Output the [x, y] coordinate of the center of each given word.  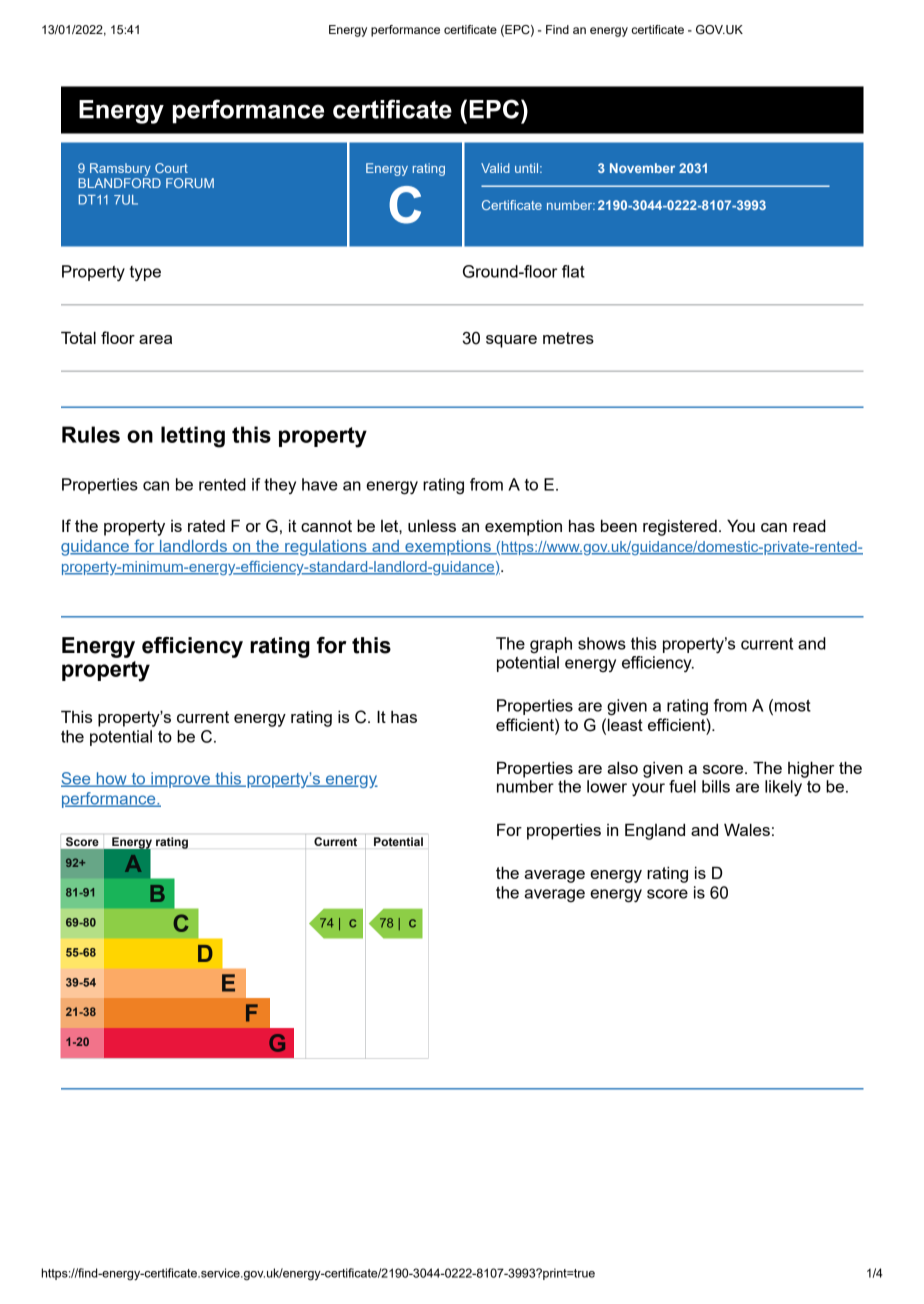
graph [551, 645]
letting [193, 437]
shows [602, 643]
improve [180, 780]
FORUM [190, 183]
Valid [495, 168]
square [511, 341]
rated [206, 526]
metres [568, 338]
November [642, 168]
